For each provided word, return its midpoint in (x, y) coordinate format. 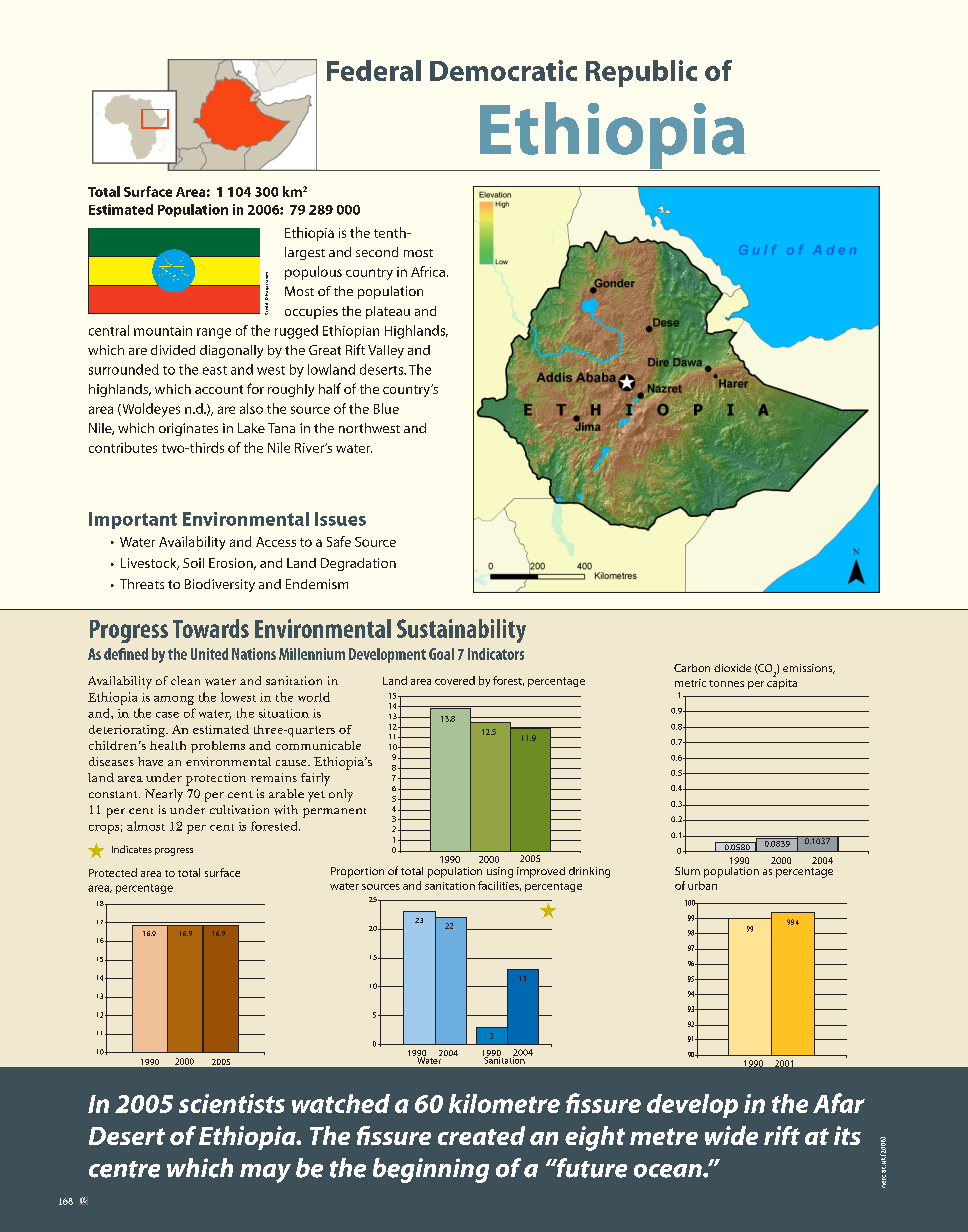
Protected (113, 872)
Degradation (358, 564)
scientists (232, 1103)
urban (702, 885)
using (500, 872)
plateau (388, 312)
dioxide (732, 668)
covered (455, 680)
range (214, 333)
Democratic (503, 70)
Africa (428, 271)
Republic (641, 73)
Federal (374, 70)
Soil (193, 563)
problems (218, 747)
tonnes (726, 683)
